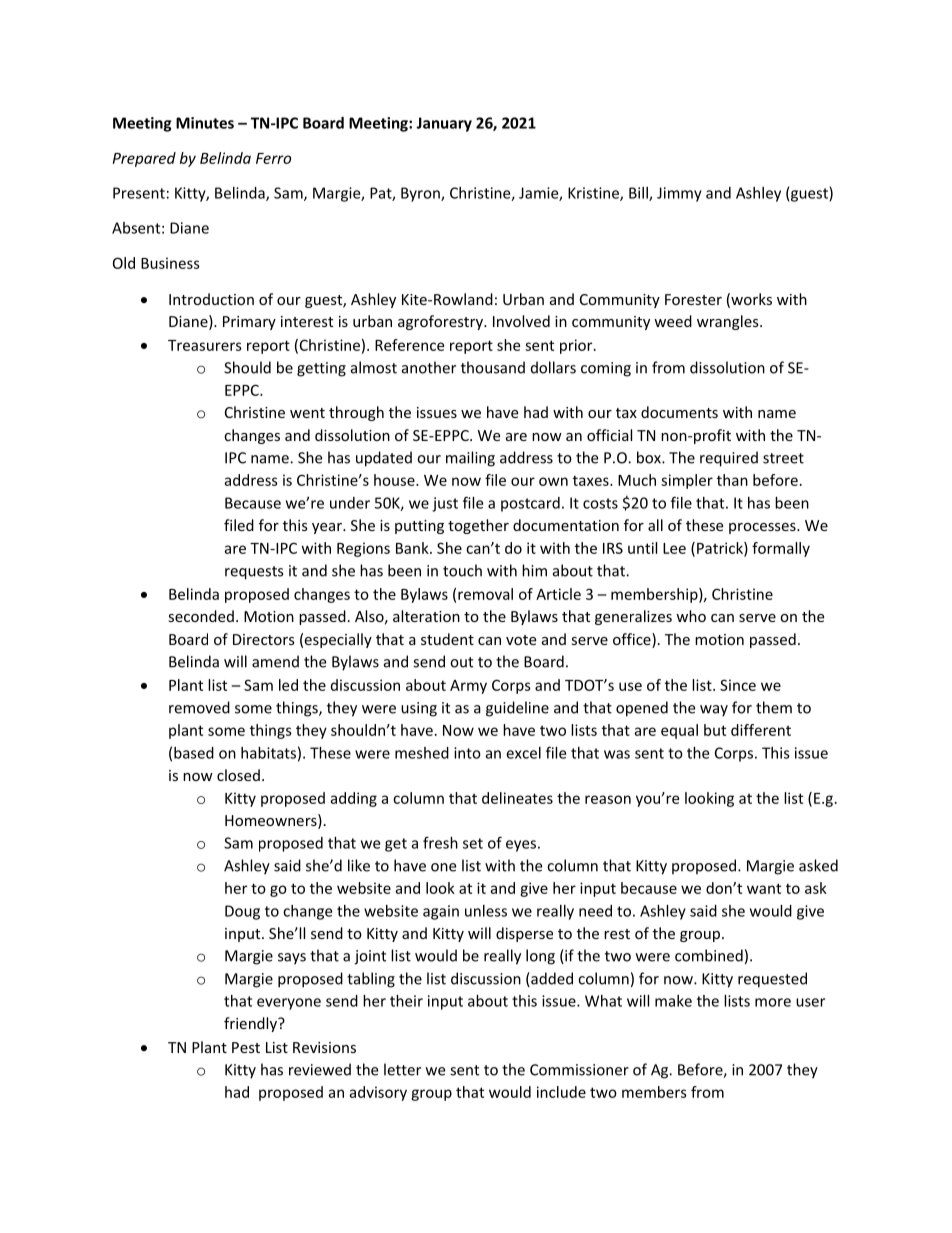  Describe the element at coordinates (444, 124) in the screenshot. I see `January` at that location.
